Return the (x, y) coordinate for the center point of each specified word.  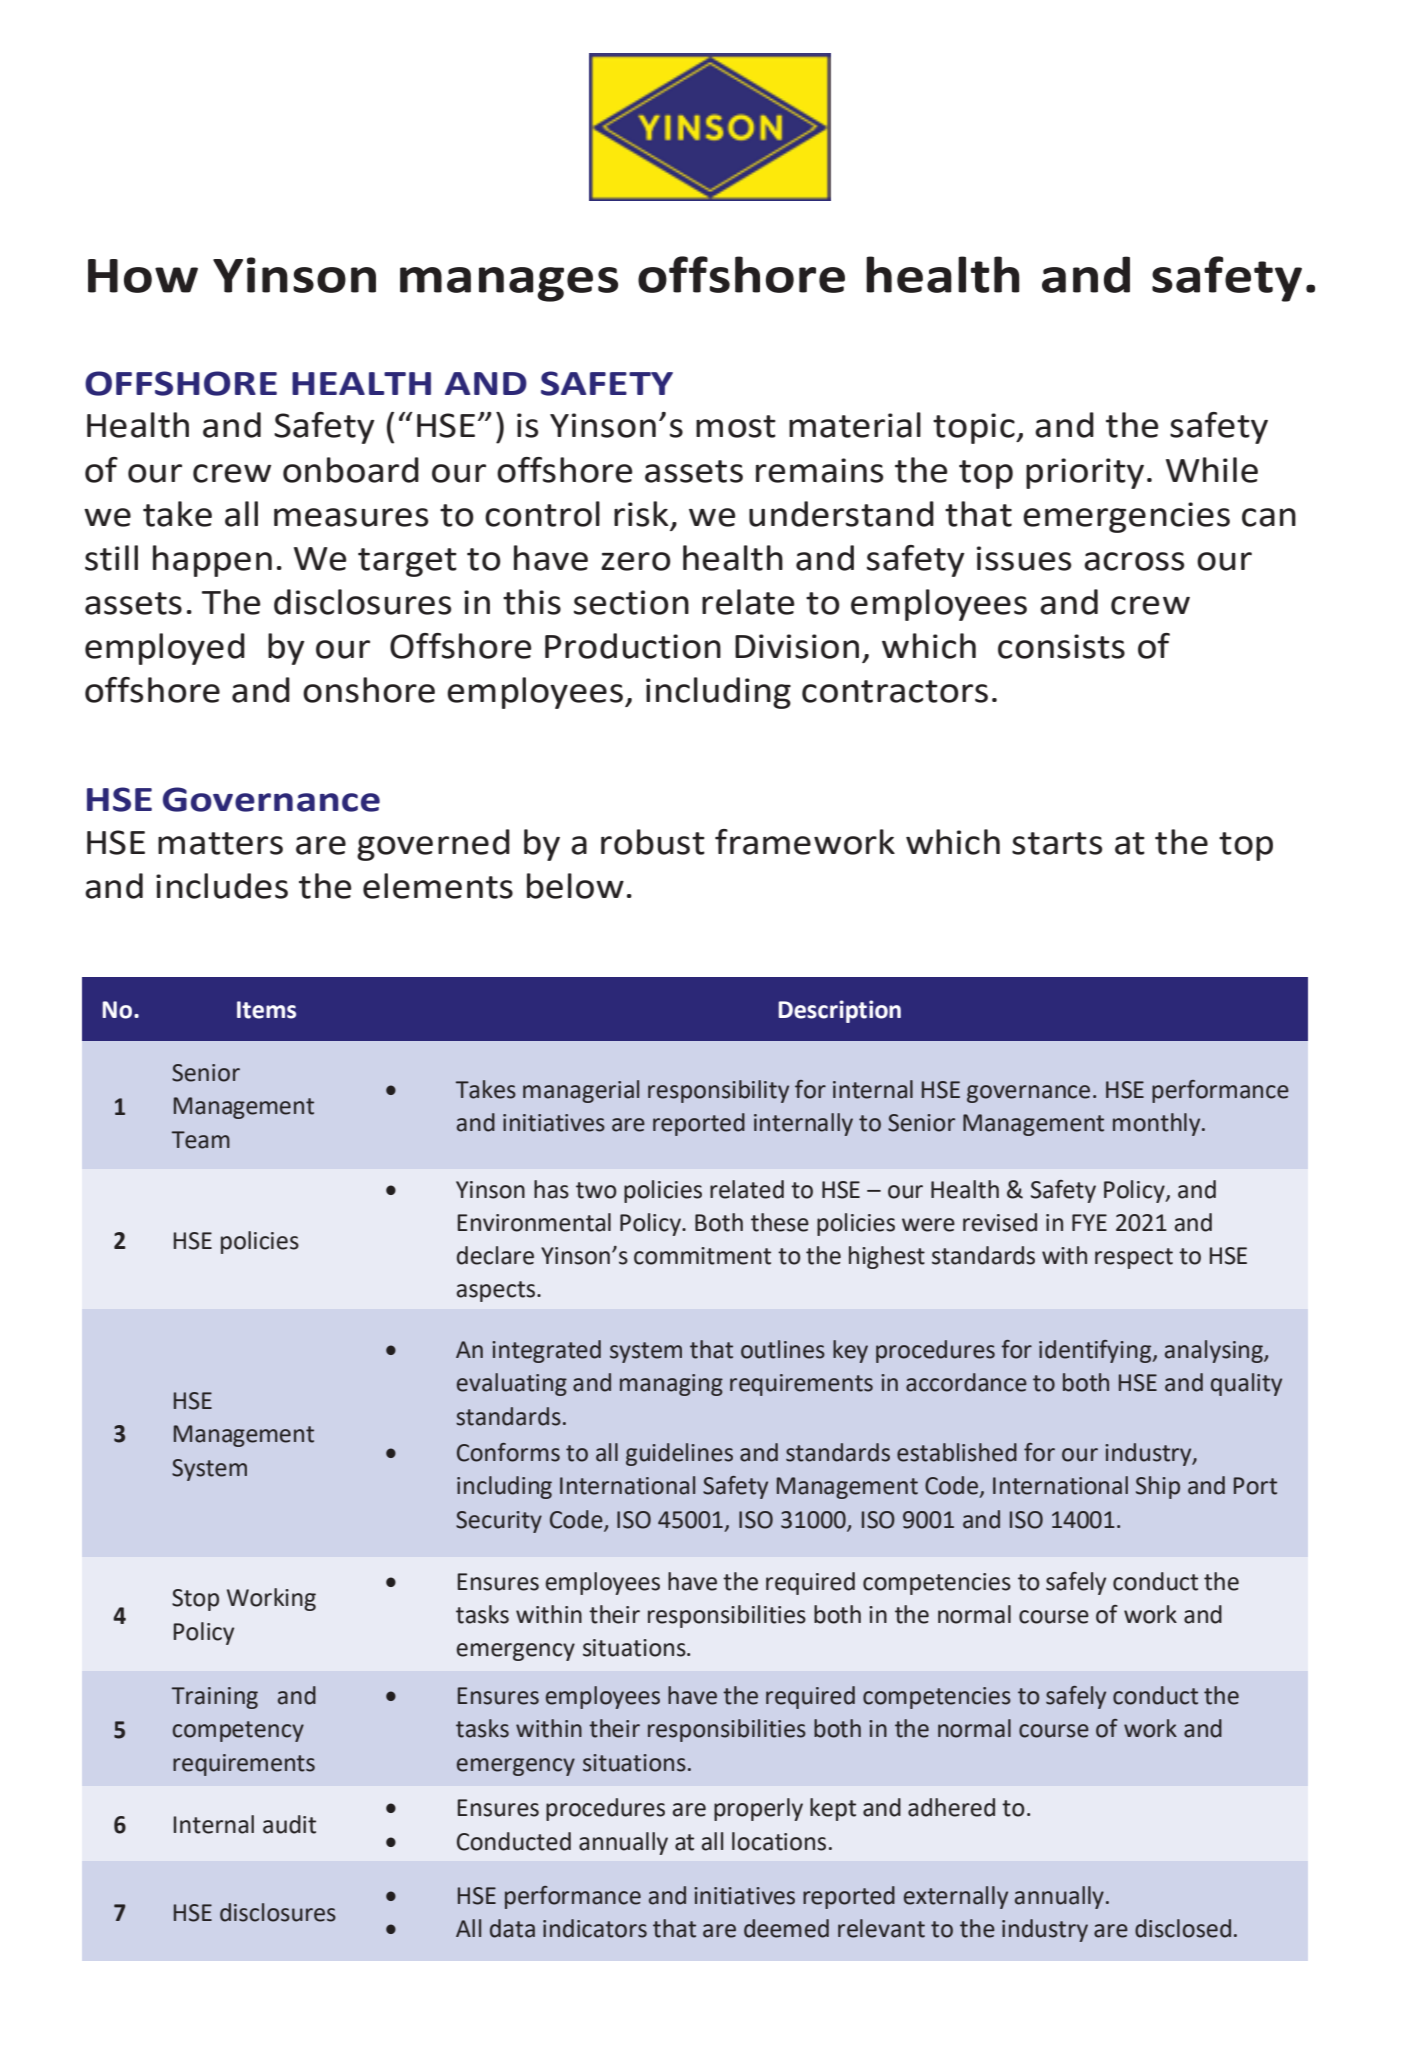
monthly (1158, 1124)
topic (975, 428)
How (143, 276)
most (736, 426)
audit (289, 1824)
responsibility (718, 1091)
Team (201, 1140)
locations (779, 1841)
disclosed (1183, 1928)
